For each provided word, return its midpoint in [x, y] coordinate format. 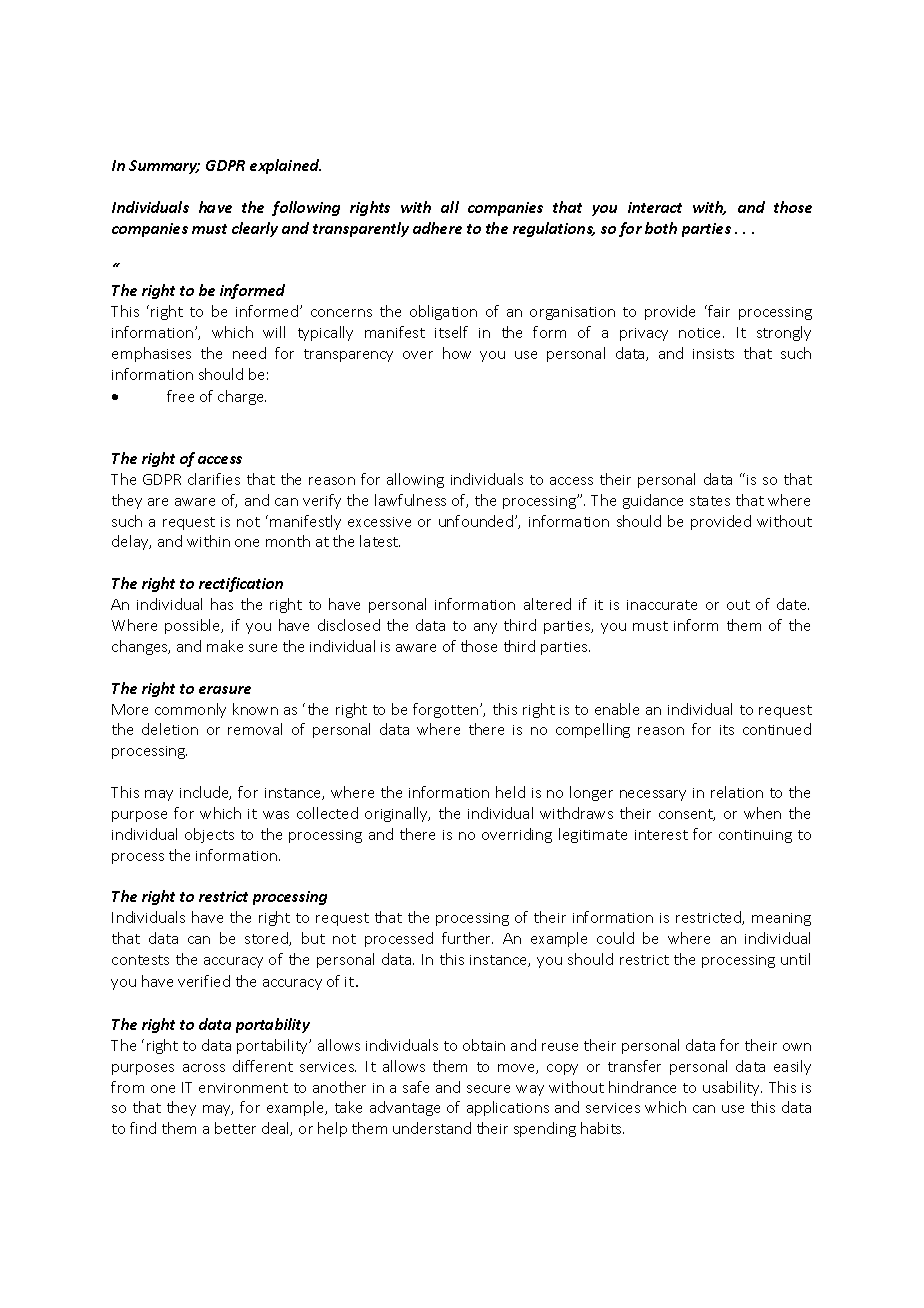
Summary [164, 167]
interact [655, 207]
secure [488, 1089]
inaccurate [662, 605]
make [225, 646]
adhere [437, 228]
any [485, 628]
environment [243, 1088]
